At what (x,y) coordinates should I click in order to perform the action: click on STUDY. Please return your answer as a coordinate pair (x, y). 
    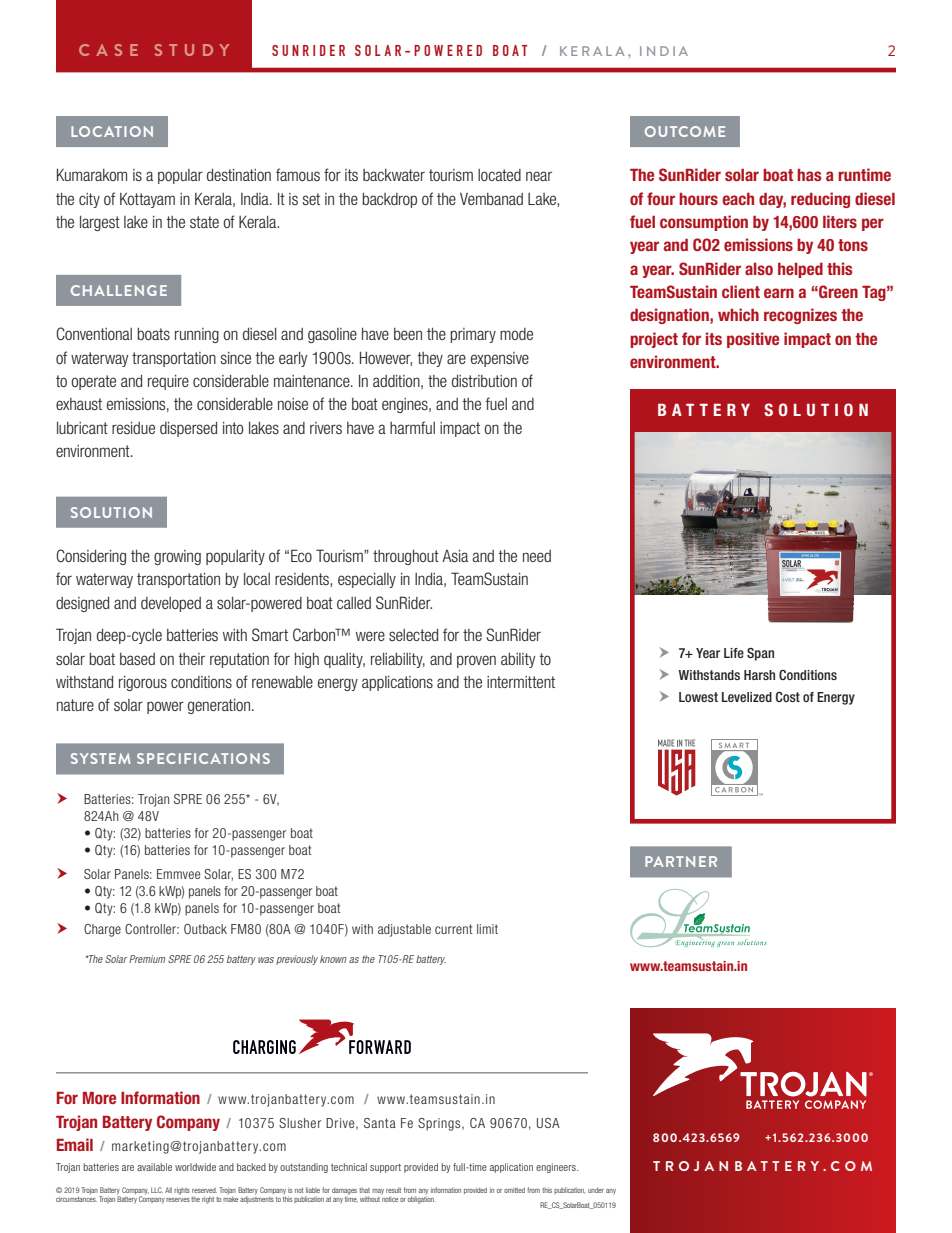
    Looking at the image, I should click on (192, 50).
